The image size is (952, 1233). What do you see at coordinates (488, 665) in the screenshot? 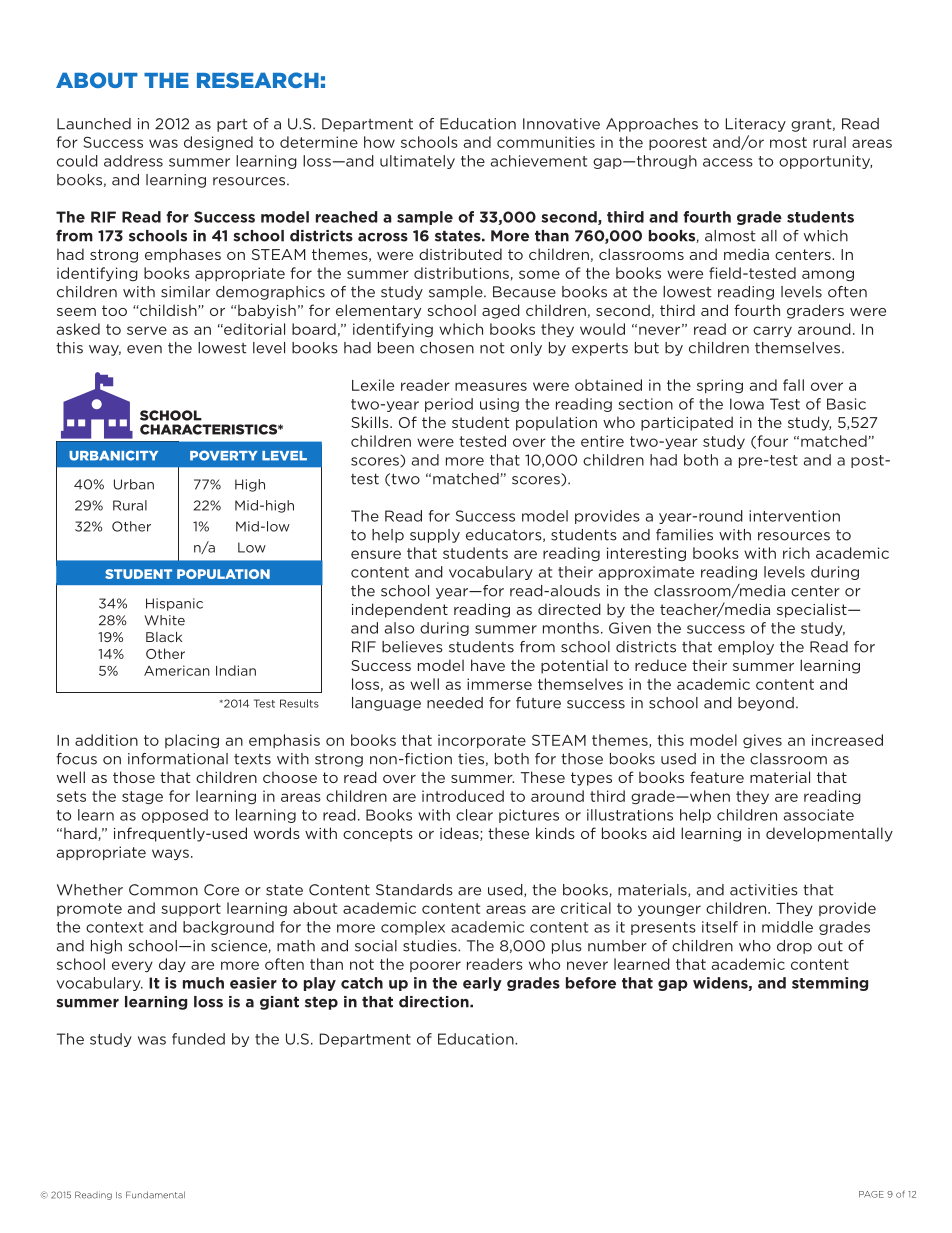
I see `have` at bounding box center [488, 665].
